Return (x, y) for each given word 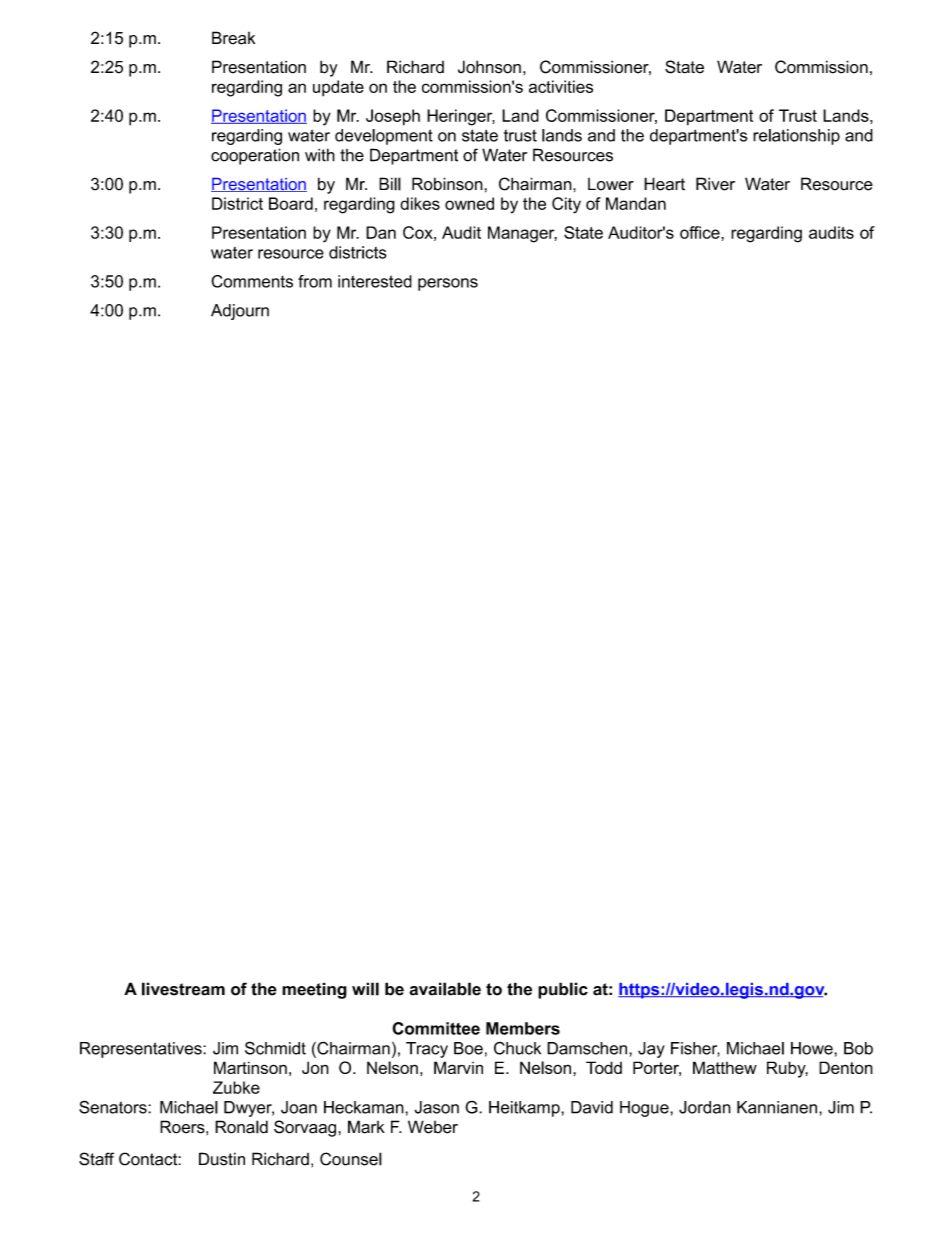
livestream (183, 989)
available (445, 989)
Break (233, 38)
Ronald (241, 1127)
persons (448, 284)
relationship (796, 137)
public (563, 990)
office (701, 232)
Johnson (489, 67)
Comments (252, 281)
